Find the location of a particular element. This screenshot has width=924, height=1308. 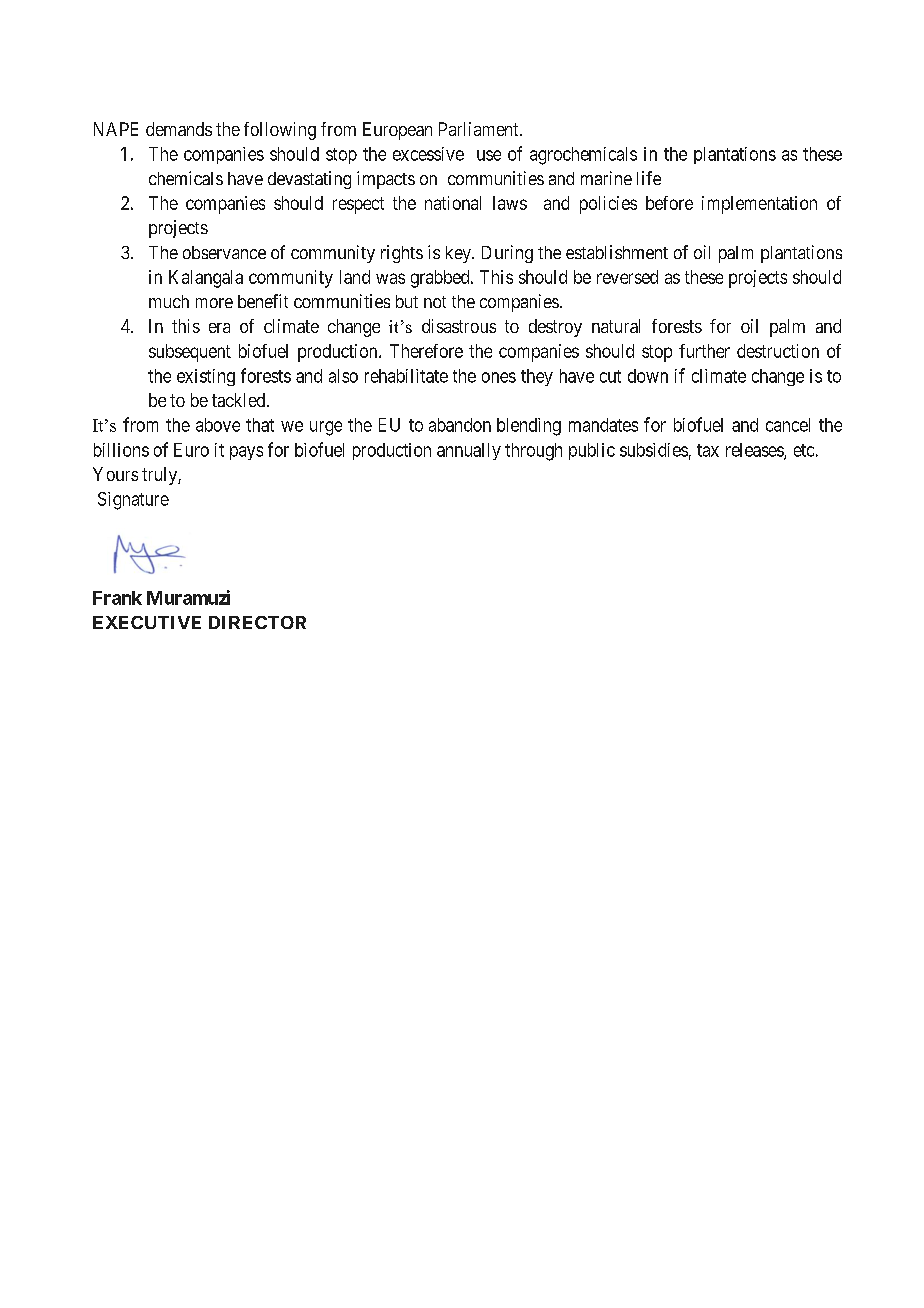

further is located at coordinates (704, 351).
